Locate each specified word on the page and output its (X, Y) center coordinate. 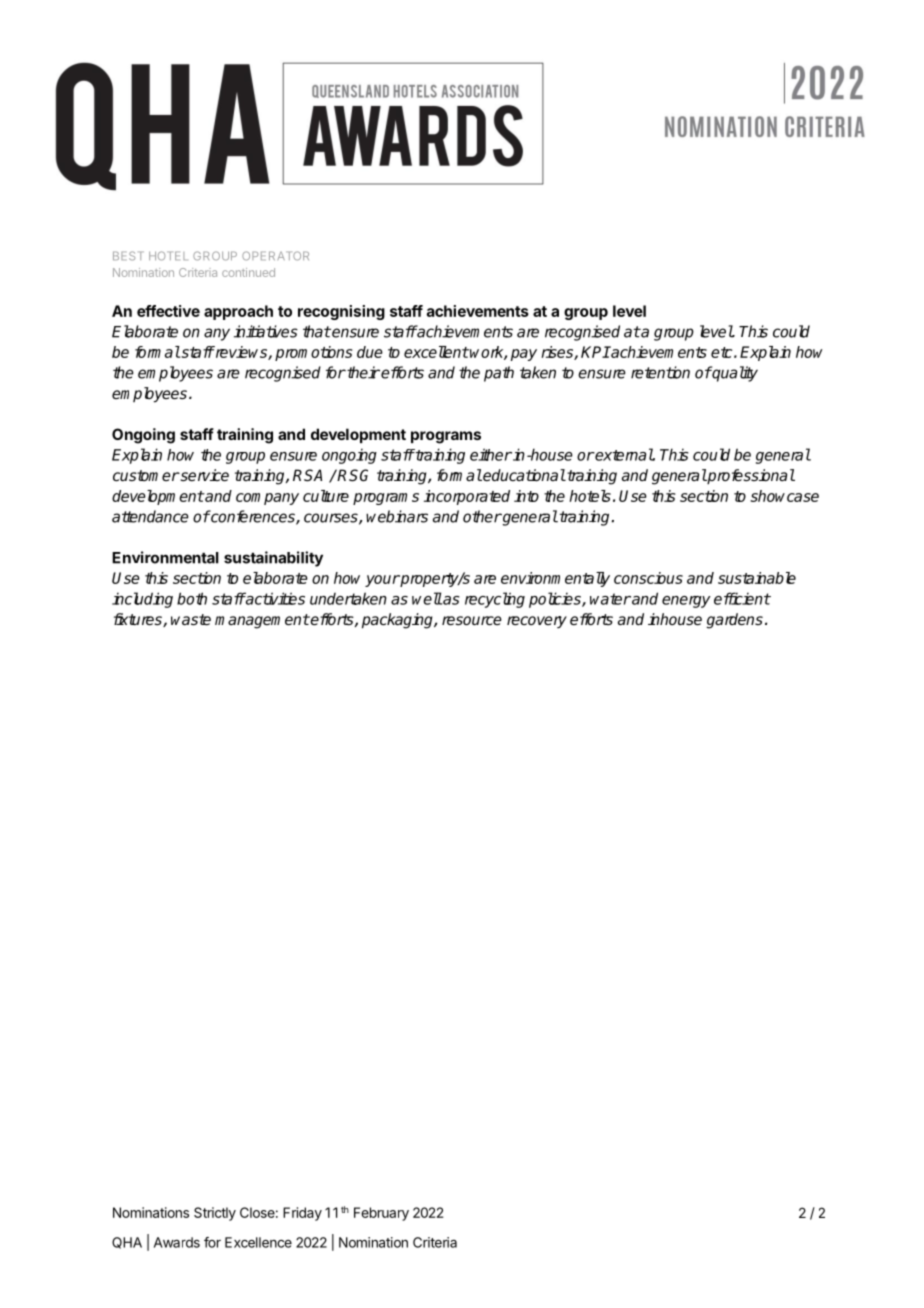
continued (248, 272)
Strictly (215, 1214)
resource (472, 620)
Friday (302, 1214)
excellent (436, 352)
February (381, 1214)
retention (660, 372)
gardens (734, 621)
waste (191, 620)
